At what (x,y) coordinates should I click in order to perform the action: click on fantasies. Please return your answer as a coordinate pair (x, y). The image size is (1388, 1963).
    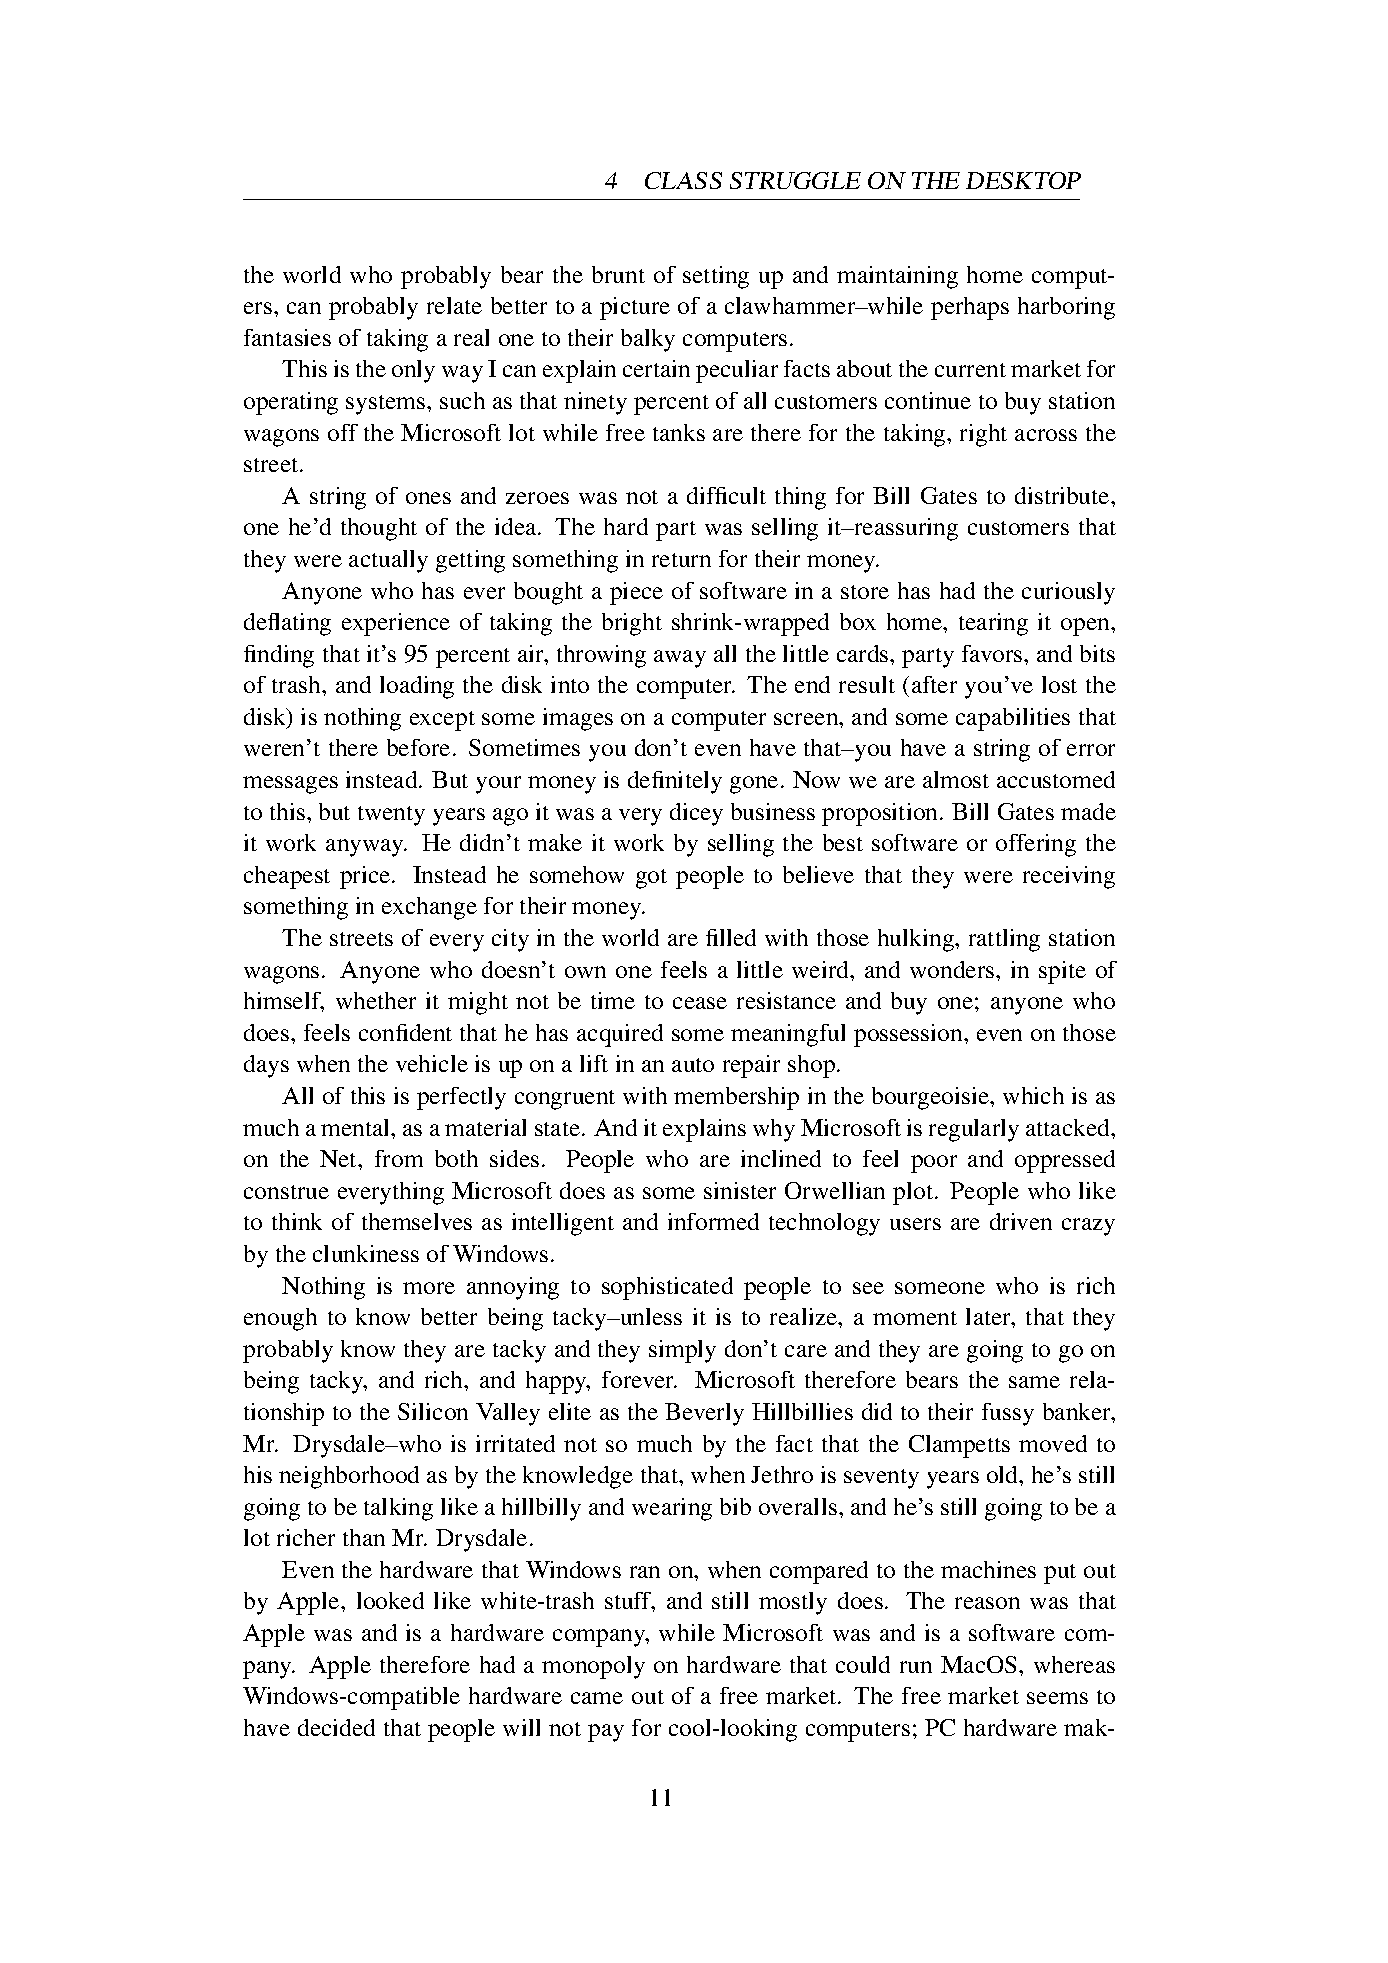
    Looking at the image, I should click on (287, 337).
